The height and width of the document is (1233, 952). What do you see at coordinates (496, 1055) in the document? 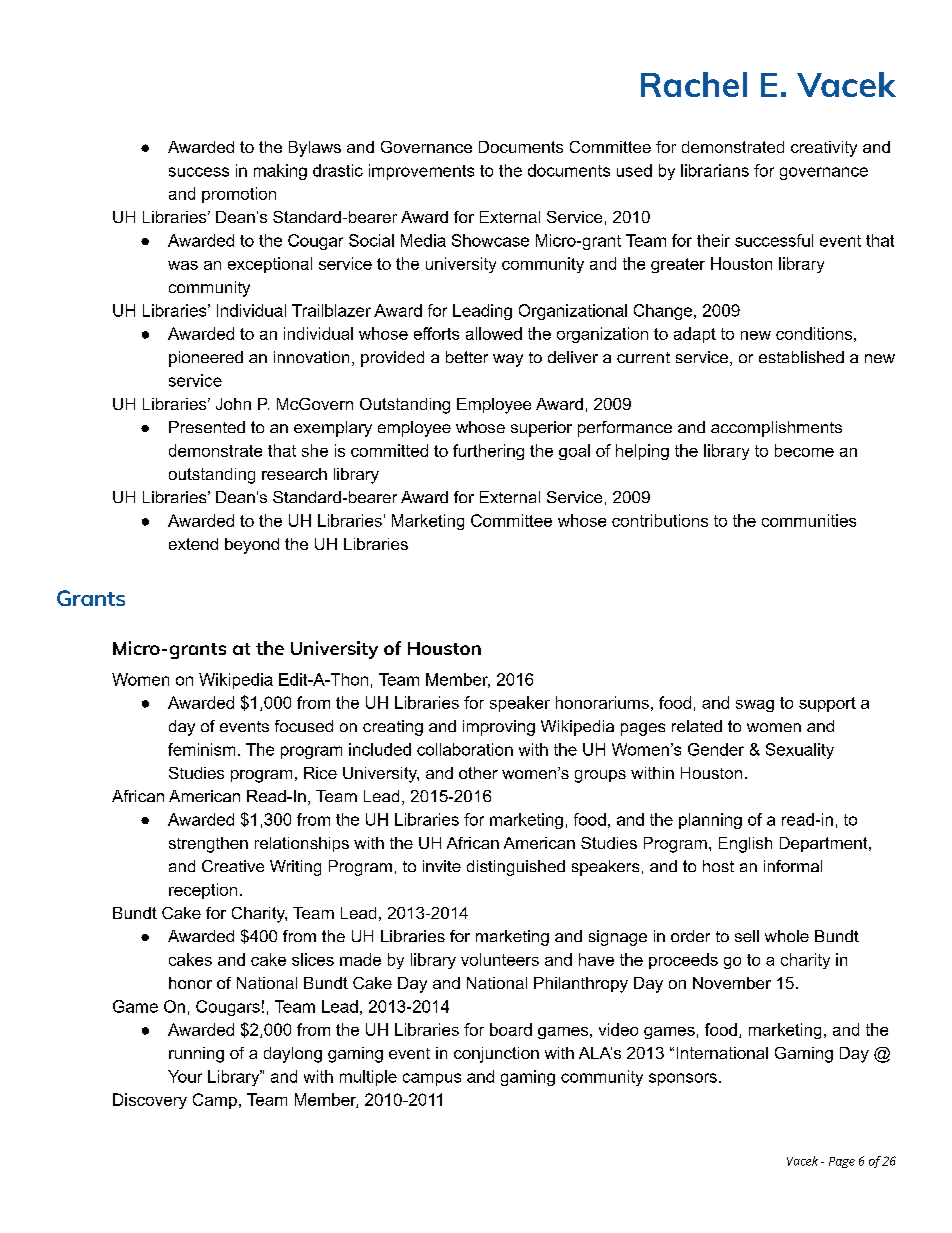
I see `conjunction` at bounding box center [496, 1055].
